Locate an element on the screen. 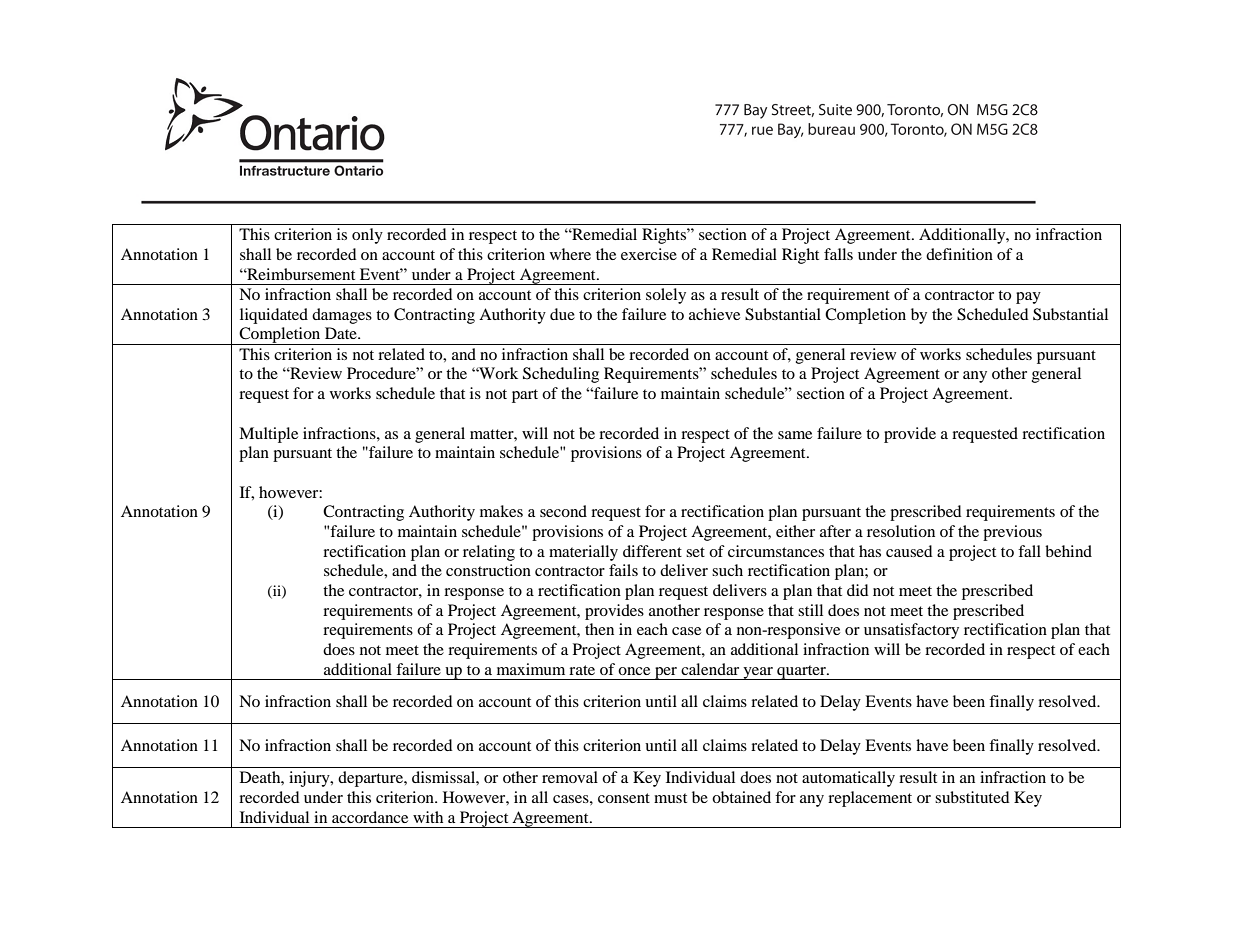  definition is located at coordinates (959, 254).
